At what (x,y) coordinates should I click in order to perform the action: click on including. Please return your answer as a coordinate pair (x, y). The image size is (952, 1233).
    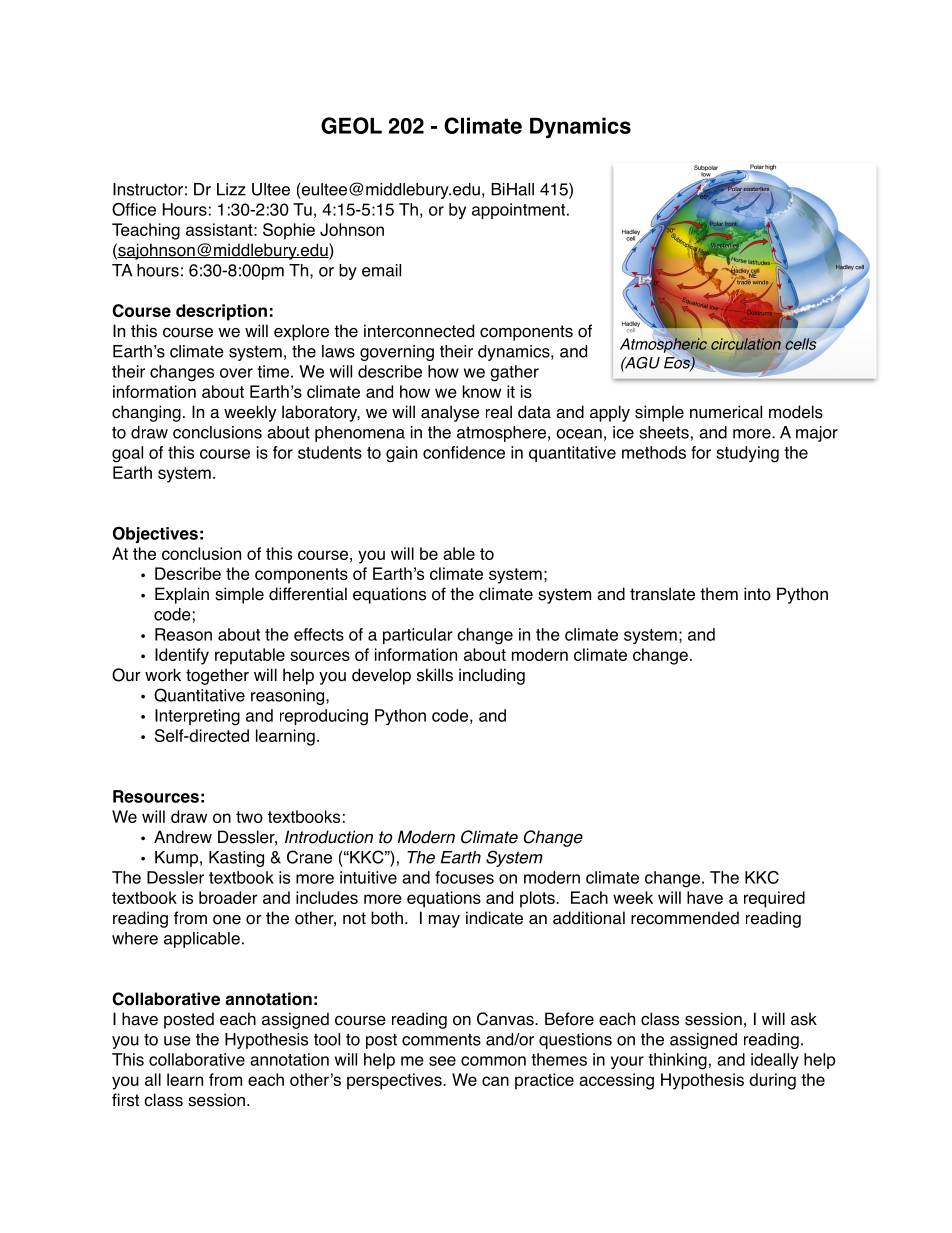
    Looking at the image, I should click on (492, 676).
